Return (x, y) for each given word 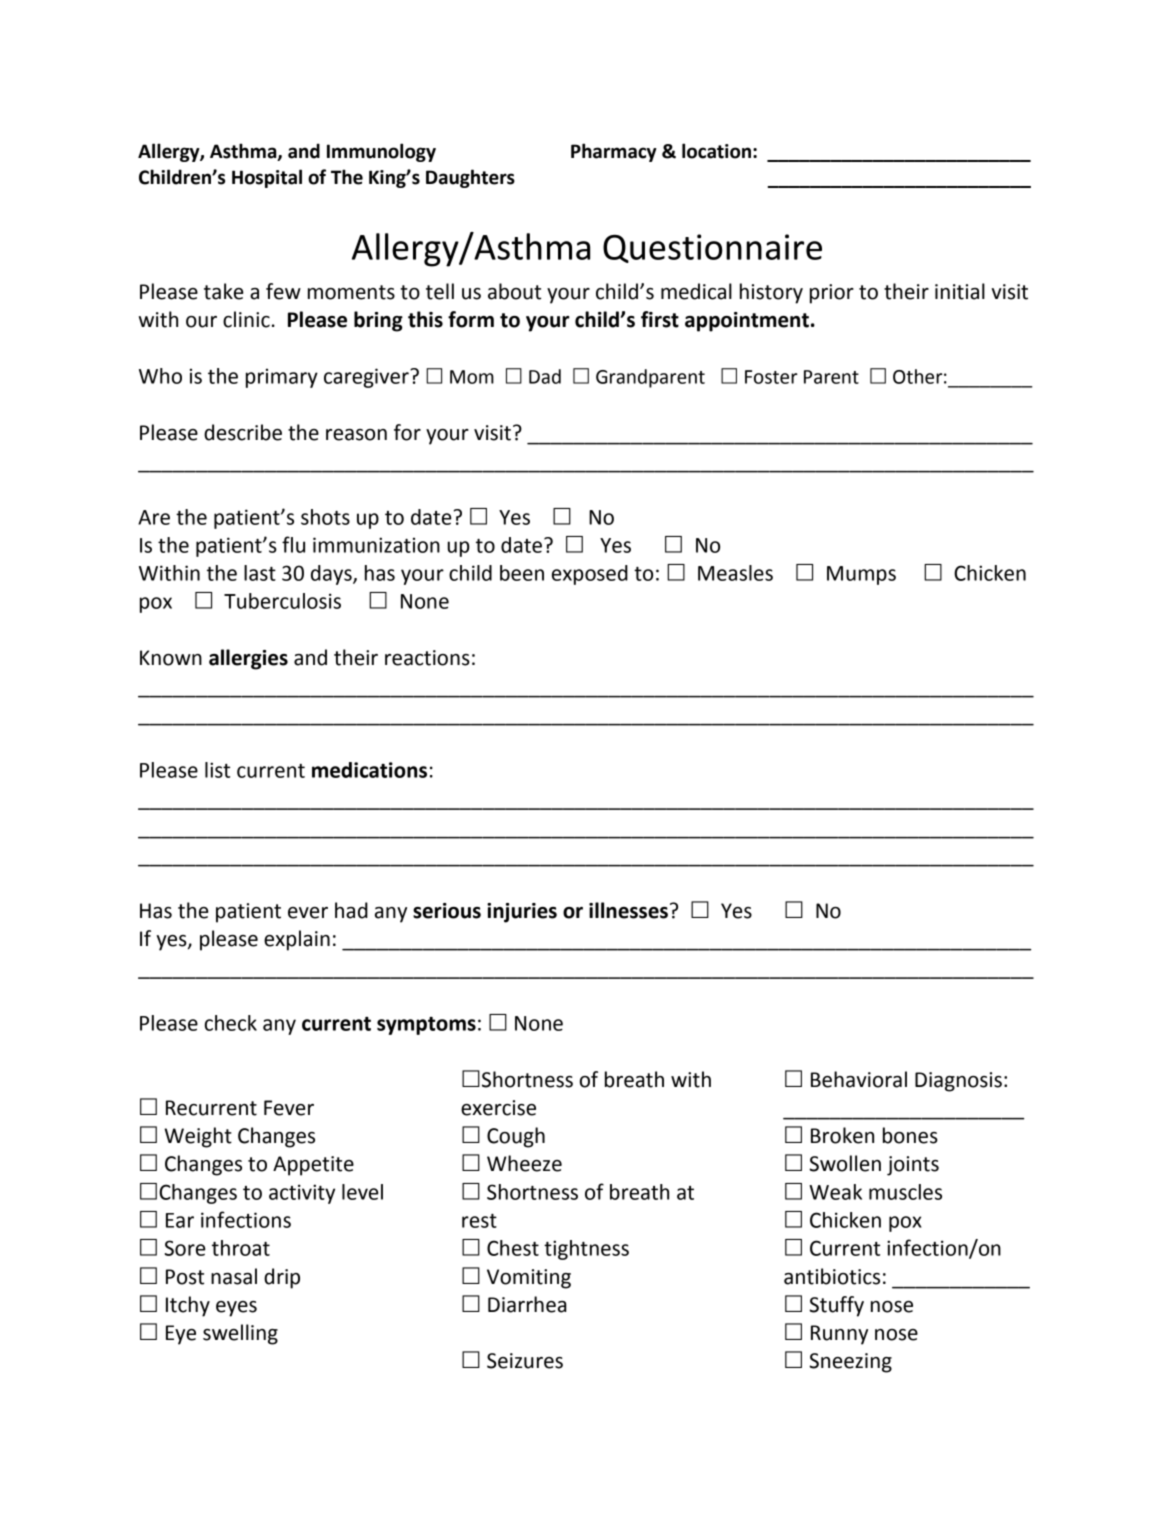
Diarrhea (527, 1304)
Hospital (267, 178)
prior (832, 294)
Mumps (861, 575)
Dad (545, 376)
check (231, 1023)
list (217, 770)
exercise (498, 1108)
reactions (427, 658)
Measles (735, 573)
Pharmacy (614, 152)
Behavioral (859, 1079)
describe (243, 432)
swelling (240, 1334)
